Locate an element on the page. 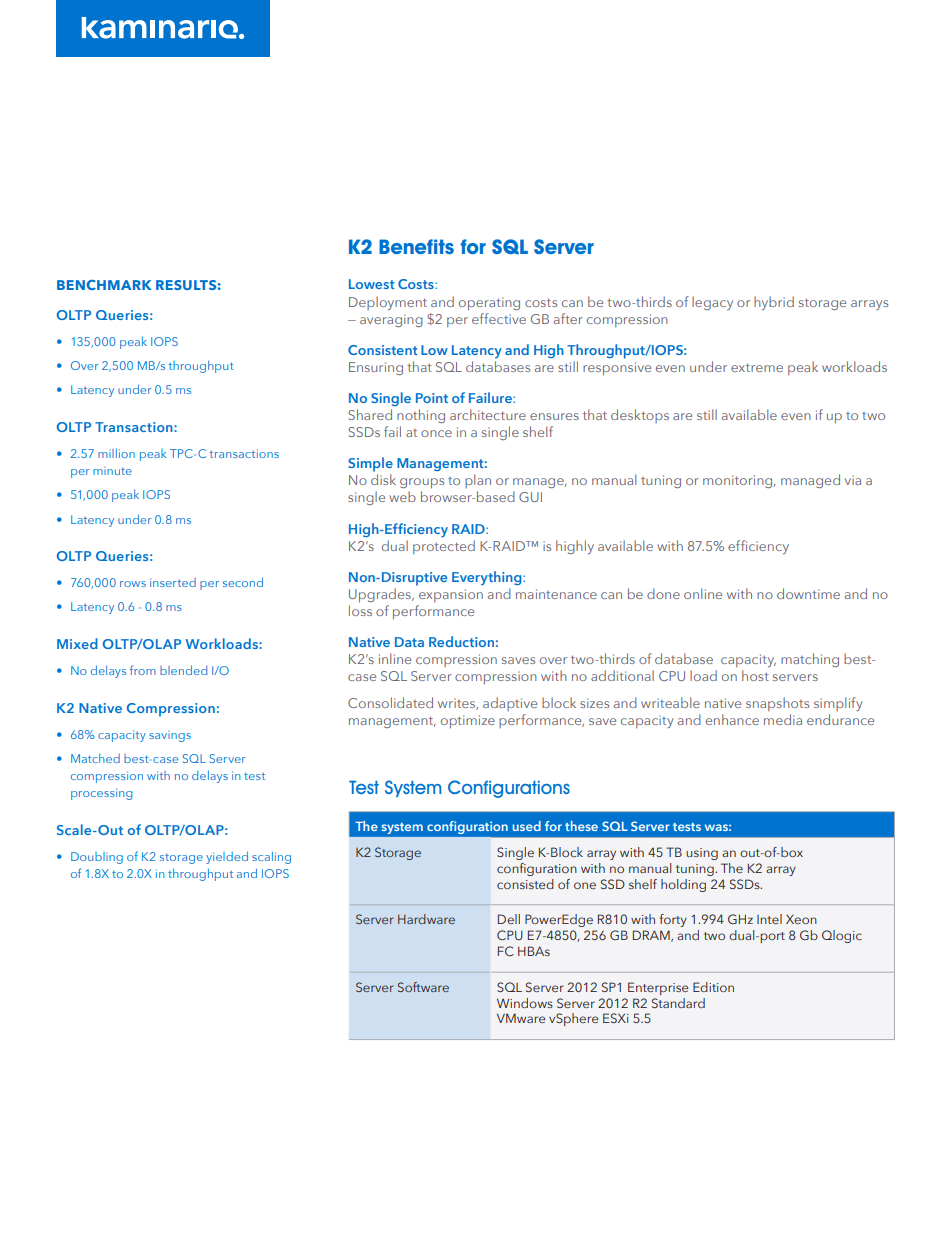 This document has width=952, height=1233. downtime is located at coordinates (808, 593).
